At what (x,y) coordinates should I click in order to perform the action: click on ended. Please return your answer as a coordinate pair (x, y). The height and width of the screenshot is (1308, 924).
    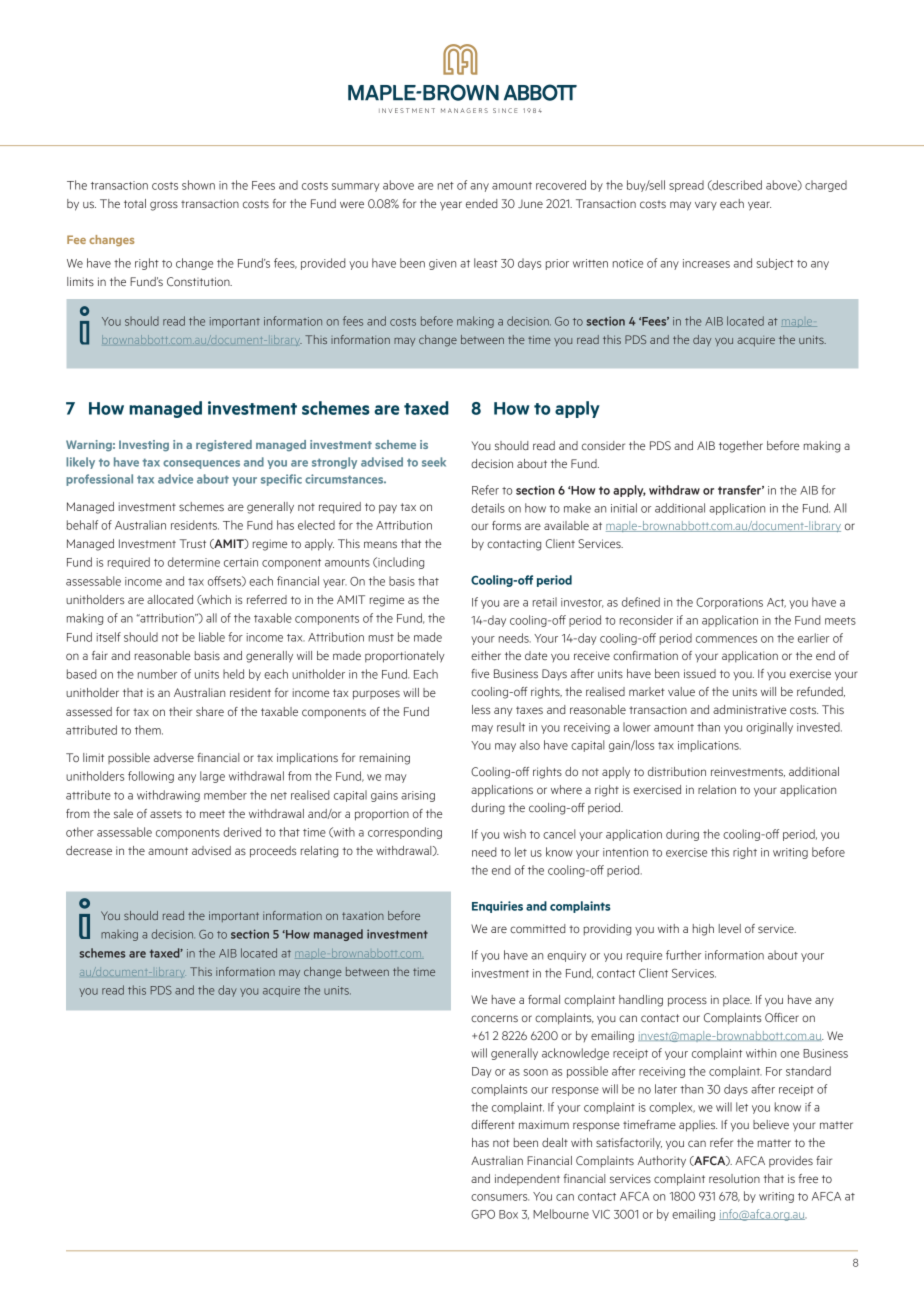
    Looking at the image, I should click on (482, 203).
